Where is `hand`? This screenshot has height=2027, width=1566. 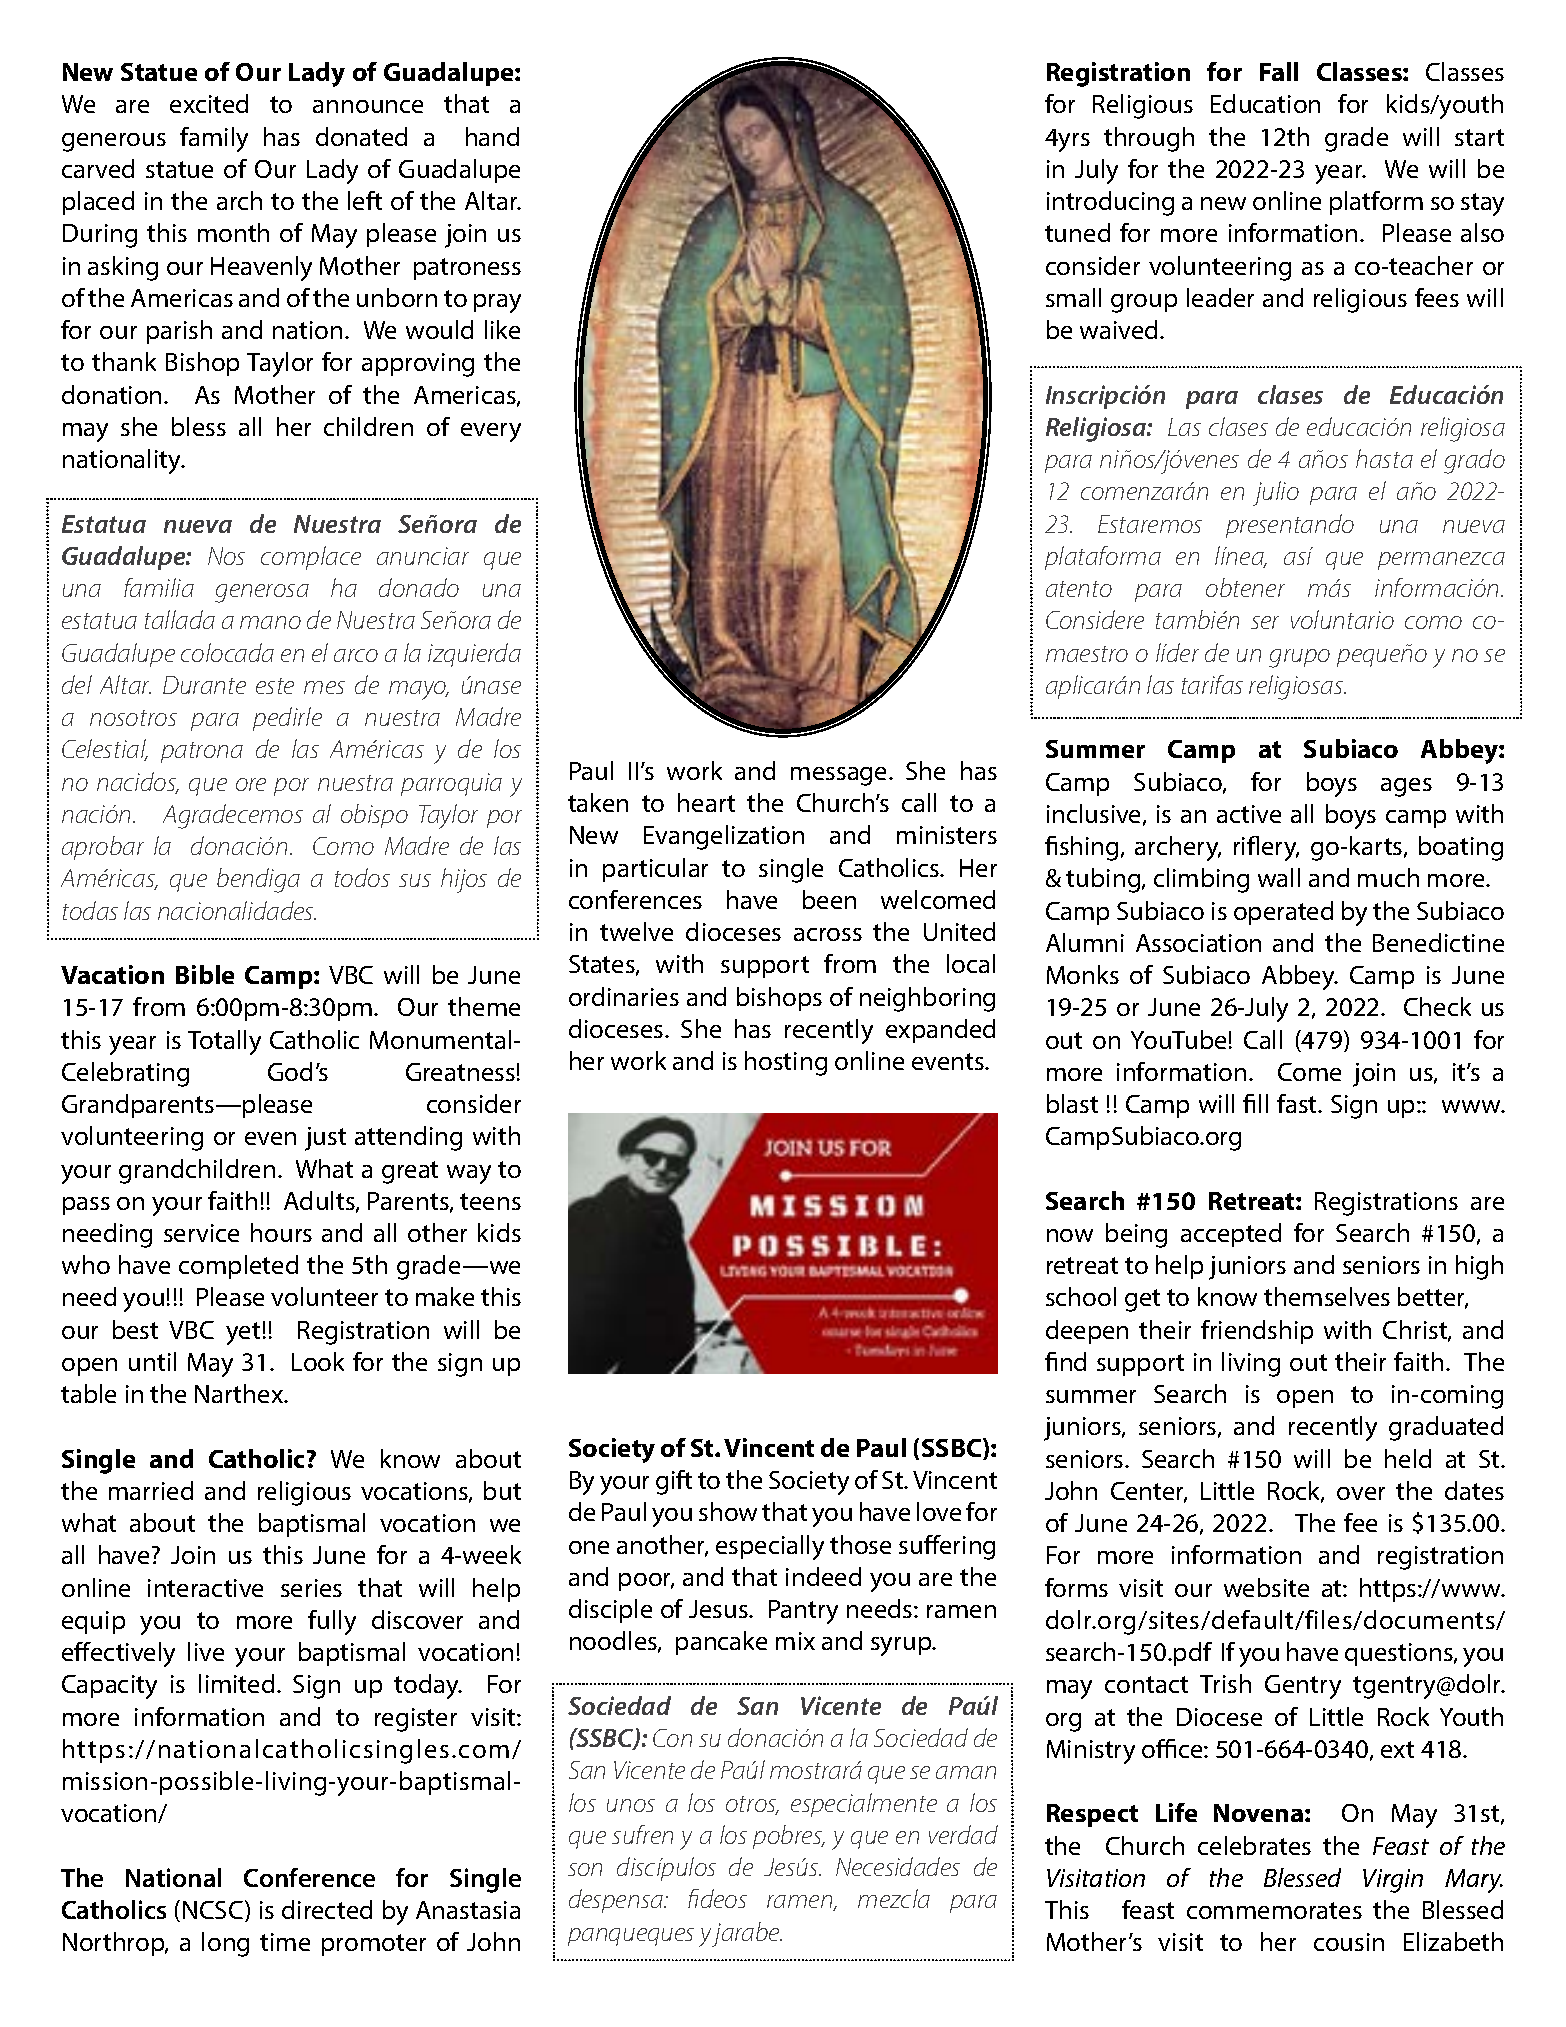 hand is located at coordinates (492, 136).
